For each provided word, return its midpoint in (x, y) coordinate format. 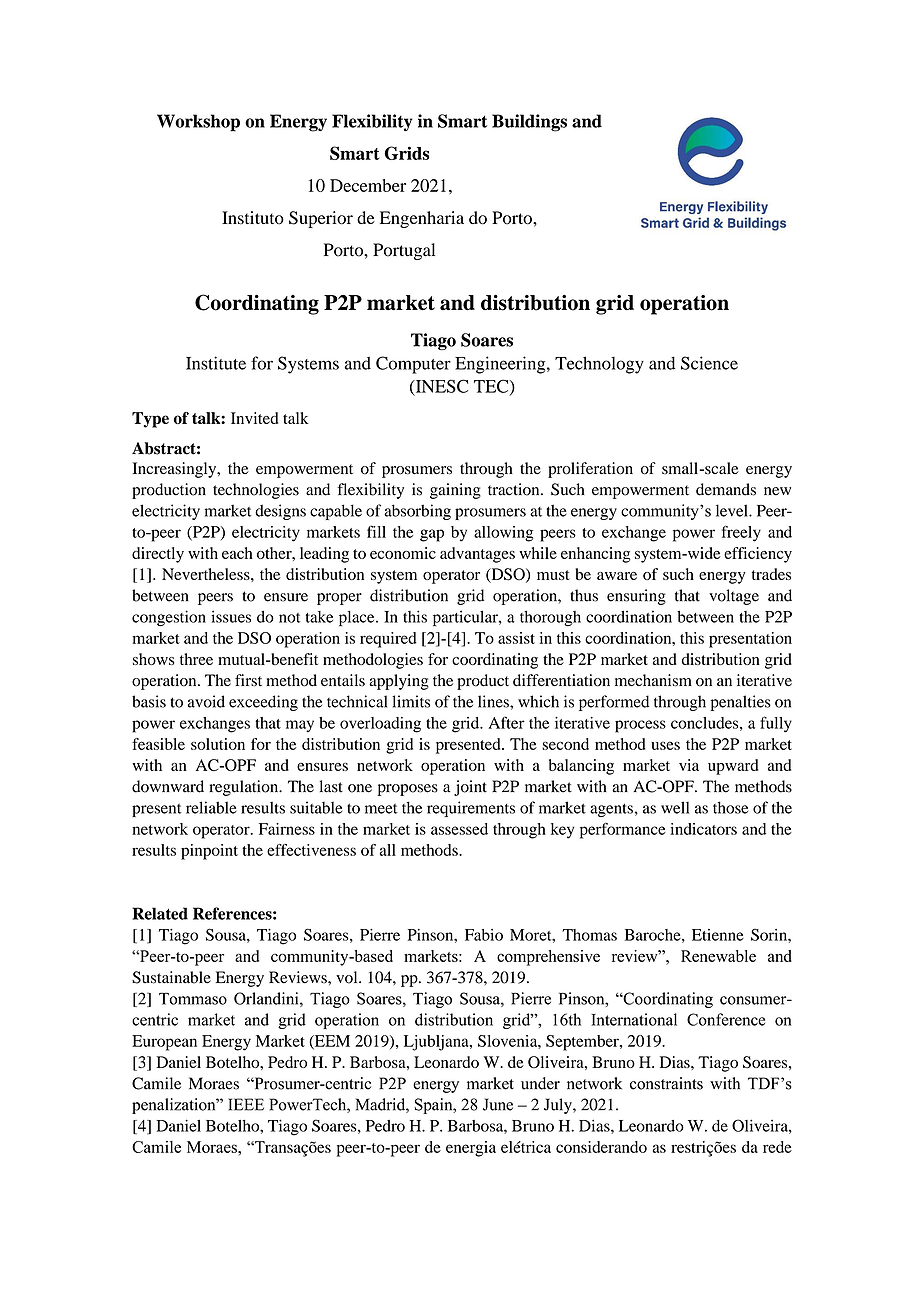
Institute (216, 363)
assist (516, 638)
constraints (666, 1083)
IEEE (246, 1104)
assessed (459, 829)
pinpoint (209, 852)
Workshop (198, 123)
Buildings (529, 123)
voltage (734, 597)
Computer (413, 365)
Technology (599, 365)
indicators (703, 829)
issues (231, 616)
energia (471, 1149)
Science (709, 363)
